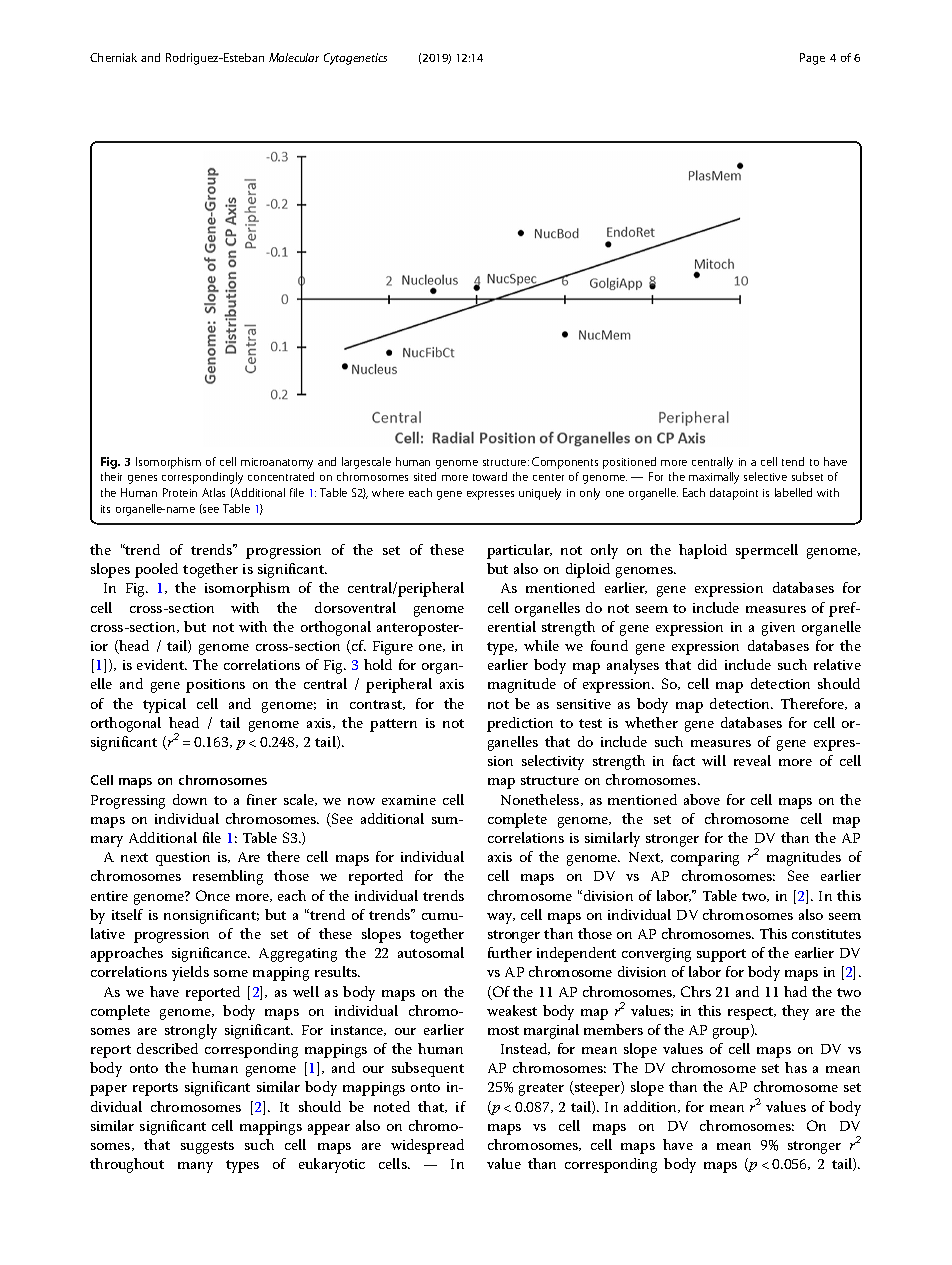  What do you see at coordinates (490, 476) in the page?
I see `toward` at bounding box center [490, 476].
